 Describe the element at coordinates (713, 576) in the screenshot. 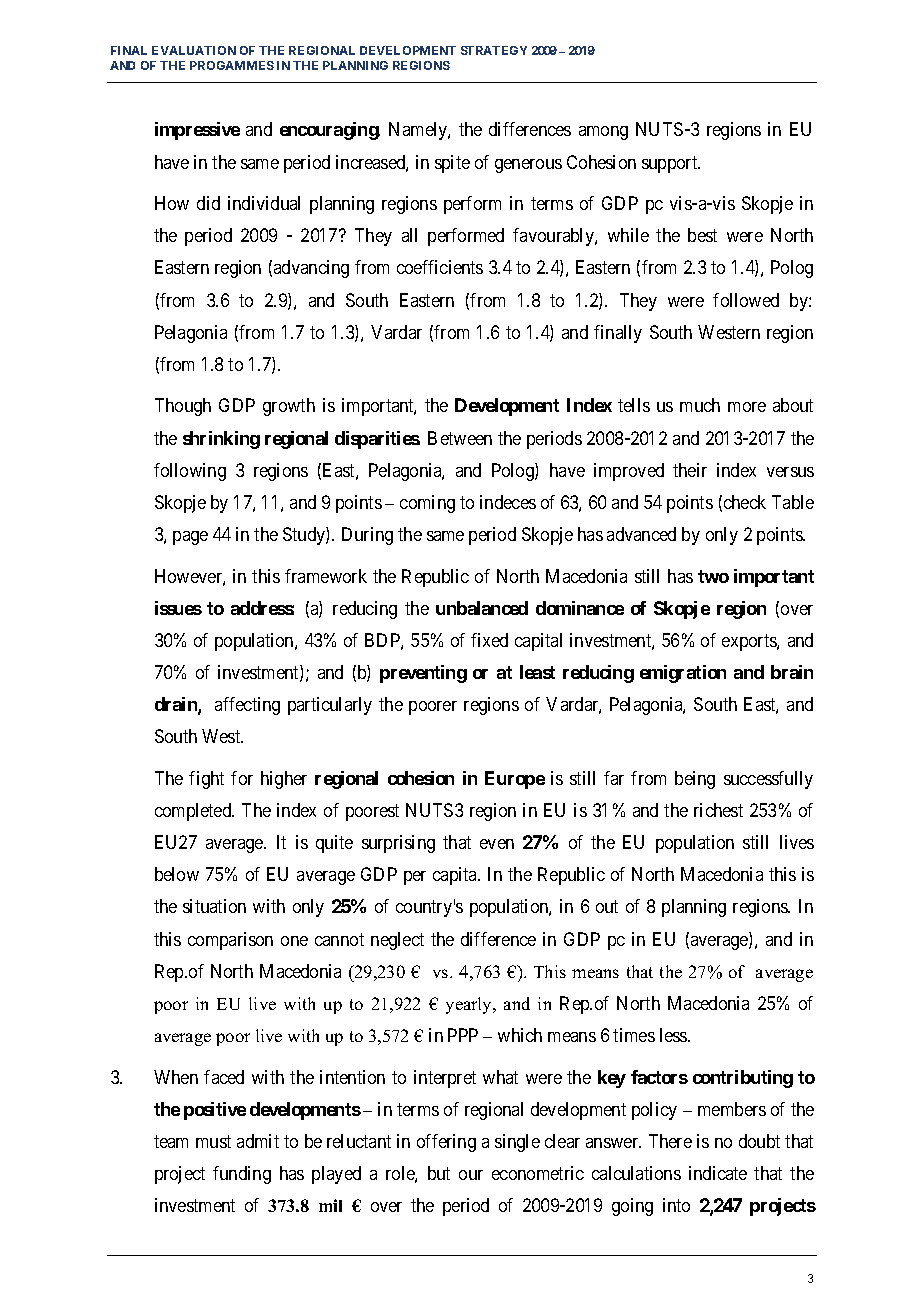

I see `two` at that location.
